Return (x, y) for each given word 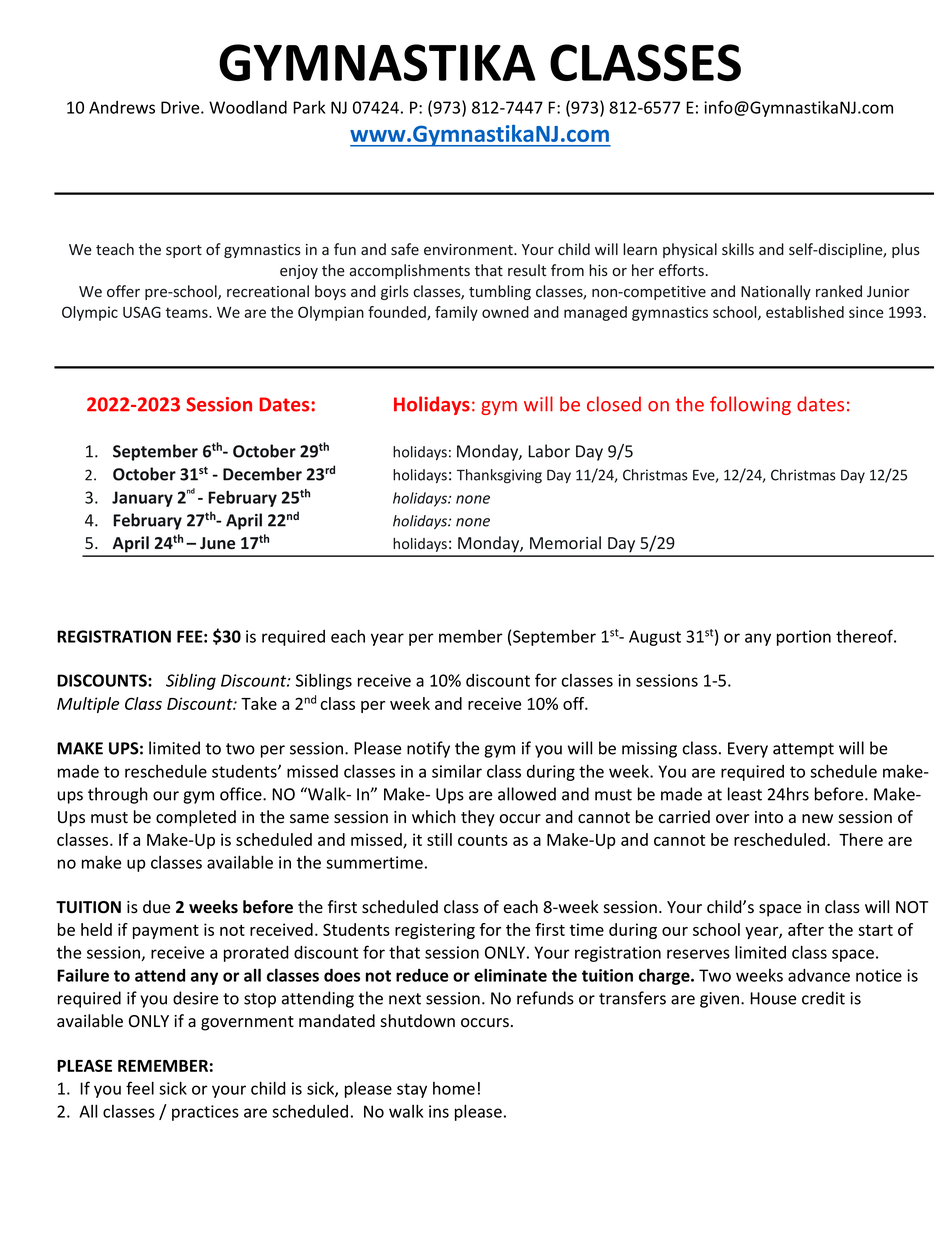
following (750, 405)
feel (140, 1088)
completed (196, 818)
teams (188, 312)
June (217, 543)
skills (738, 249)
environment (469, 249)
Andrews (122, 107)
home (454, 1088)
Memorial (565, 542)
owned (505, 312)
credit (823, 998)
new (817, 819)
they (478, 818)
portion (804, 638)
